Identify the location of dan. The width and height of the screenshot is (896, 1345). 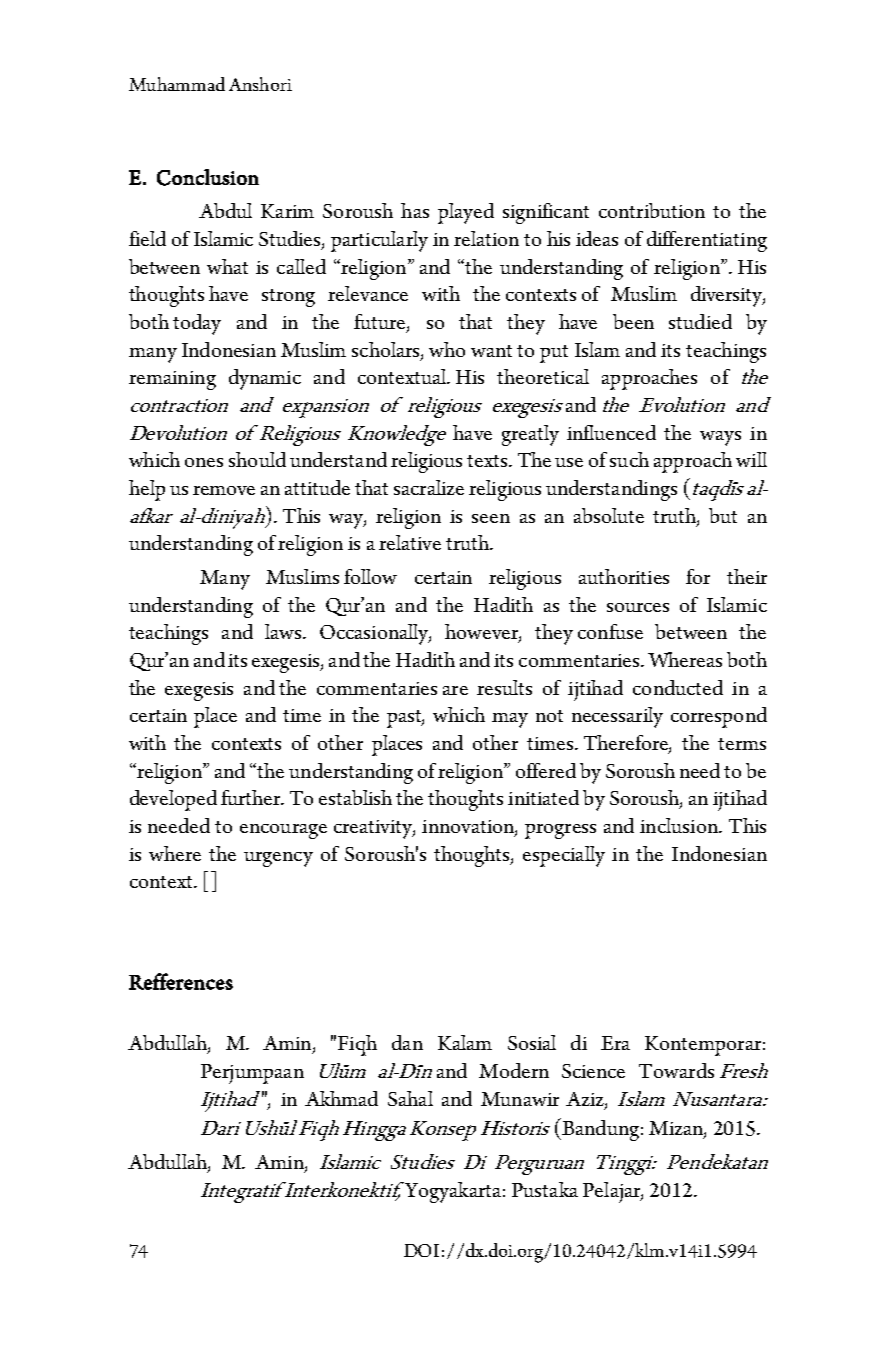
(407, 1042).
